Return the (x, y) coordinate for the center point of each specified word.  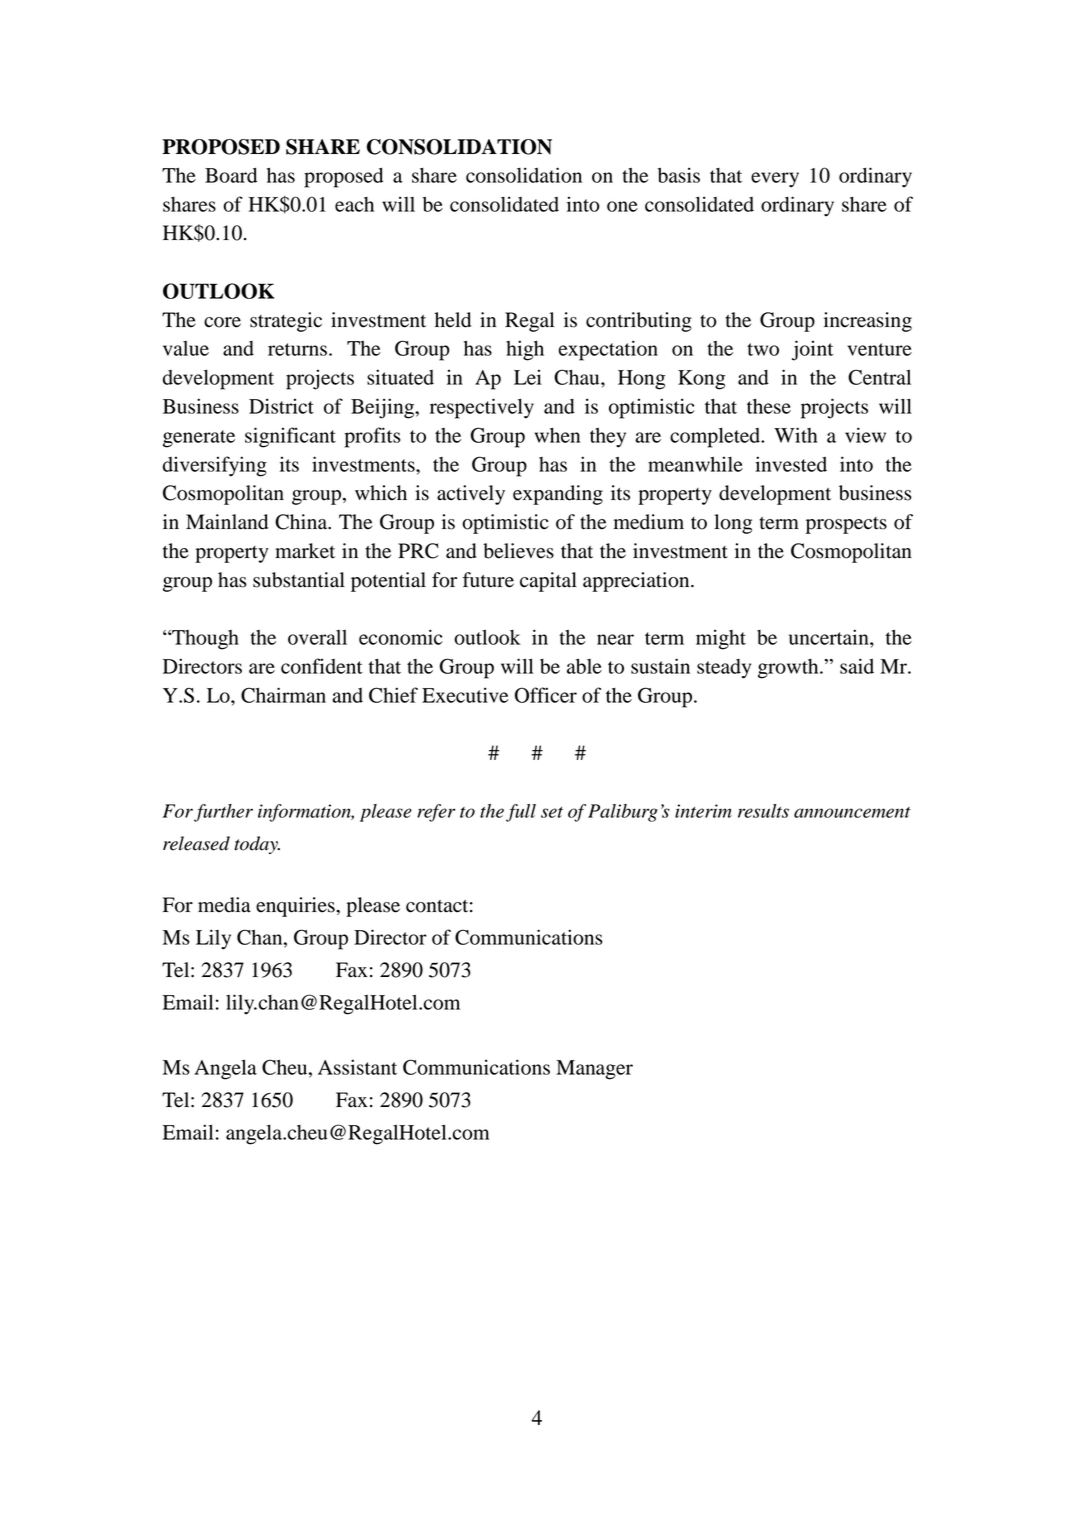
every (775, 180)
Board (231, 175)
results (763, 811)
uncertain (830, 637)
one (622, 206)
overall (317, 637)
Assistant (357, 1067)
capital (548, 582)
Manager (594, 1070)
